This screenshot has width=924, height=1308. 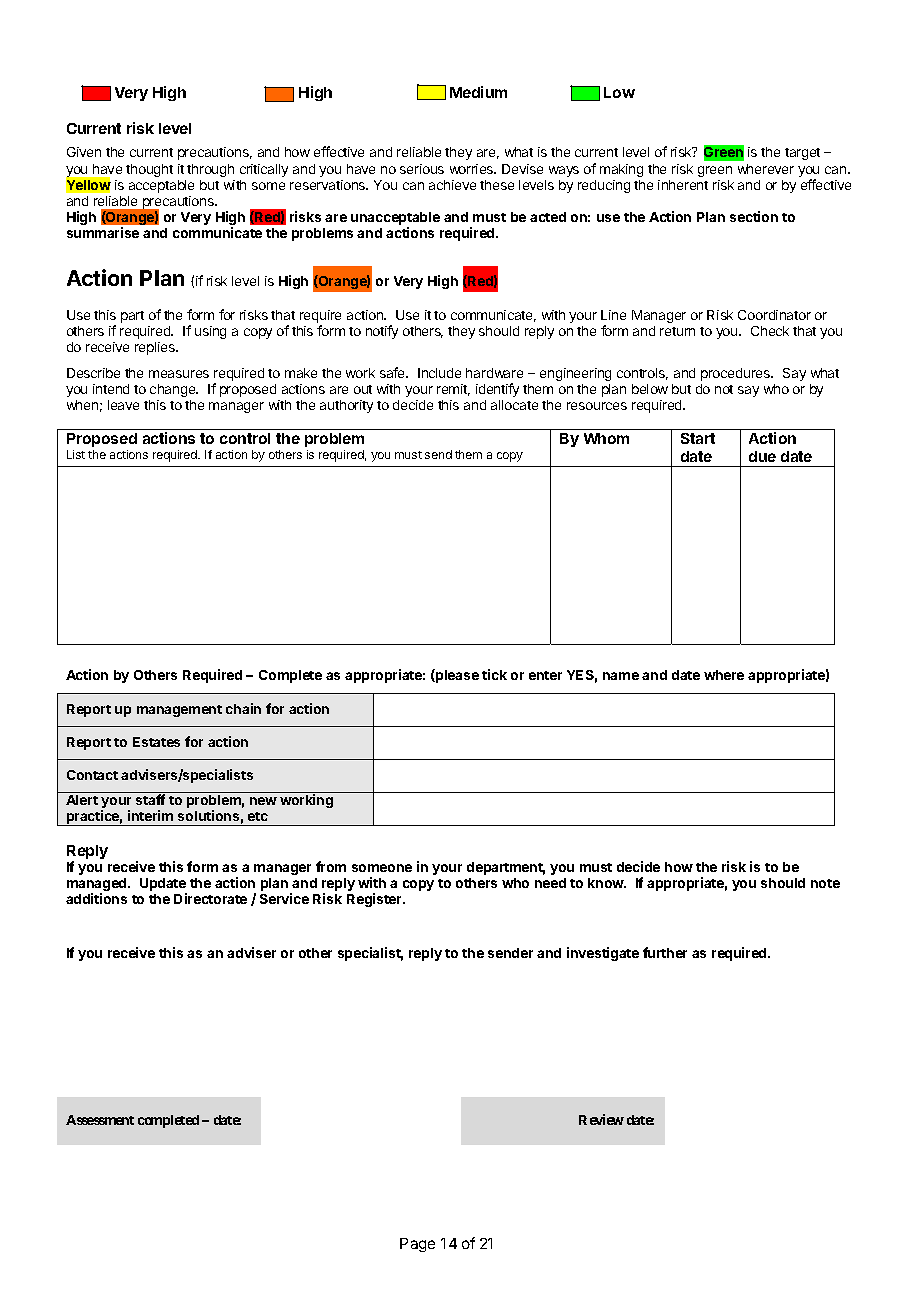 I want to click on allocate, so click(x=514, y=405).
